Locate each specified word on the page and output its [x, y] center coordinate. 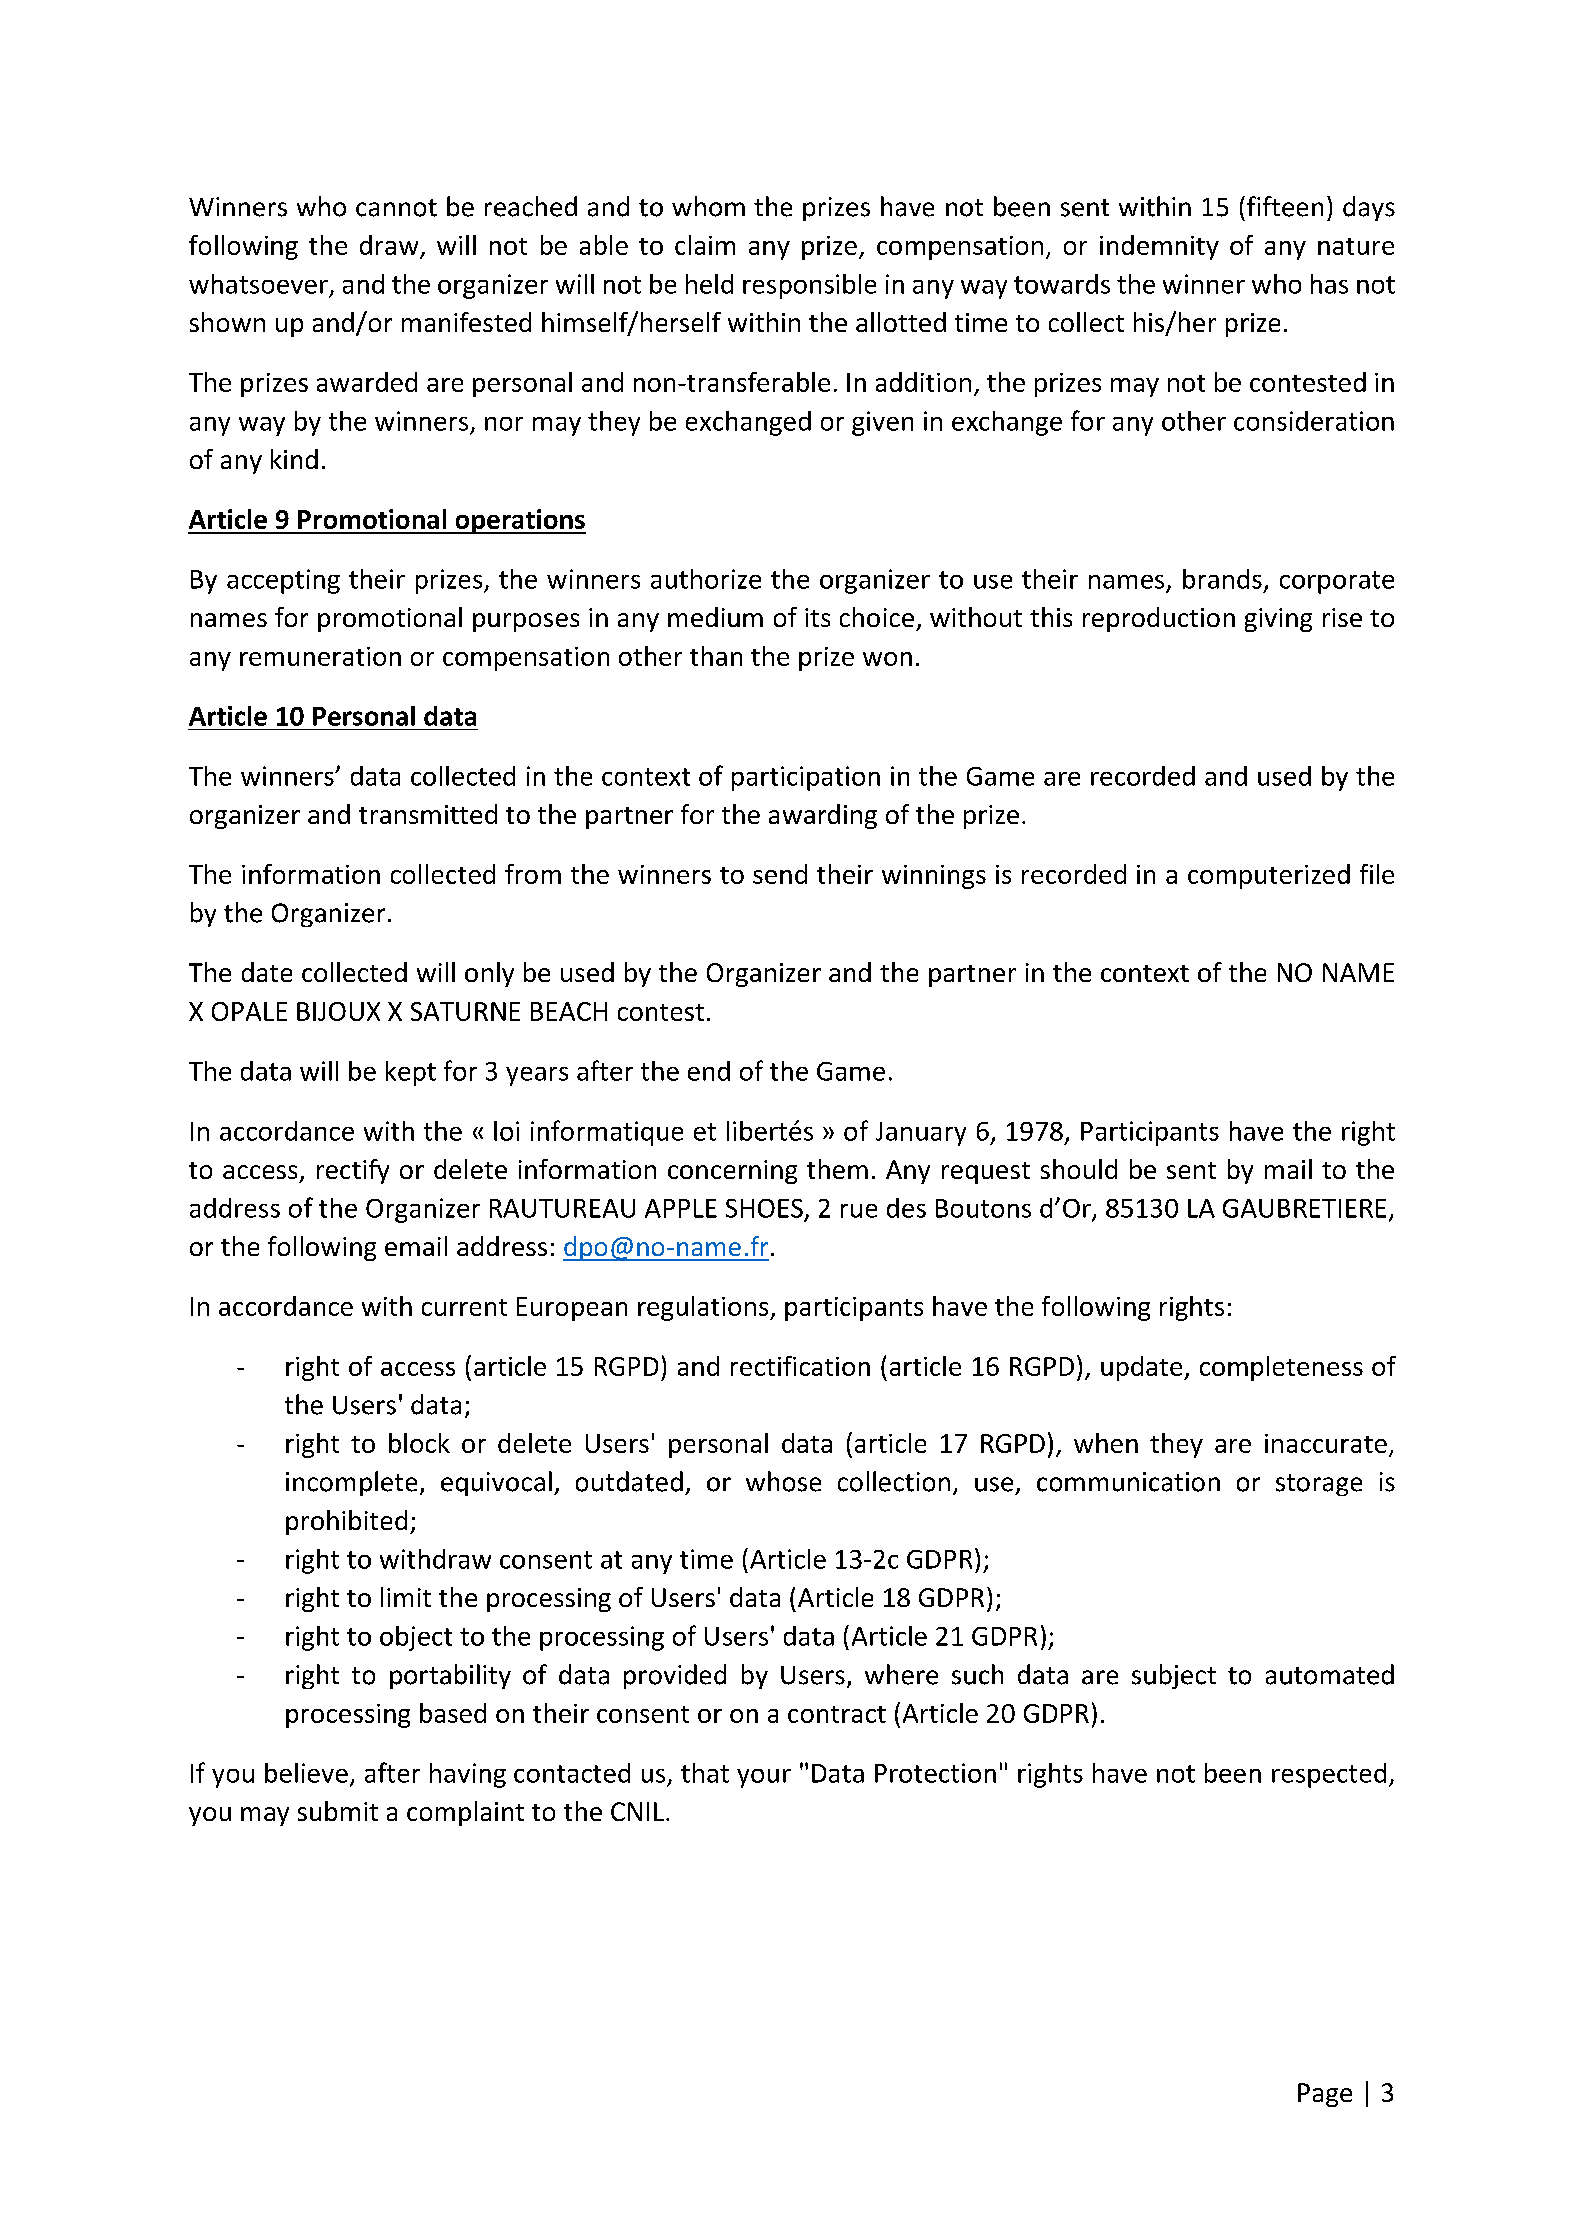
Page [1325, 2095]
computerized [1269, 876]
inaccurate [1326, 1443]
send [780, 874]
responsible [809, 286]
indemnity [1159, 247]
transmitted [428, 814]
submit [338, 1811]
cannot [396, 208]
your [764, 1778]
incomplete [351, 1483]
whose [783, 1481]
